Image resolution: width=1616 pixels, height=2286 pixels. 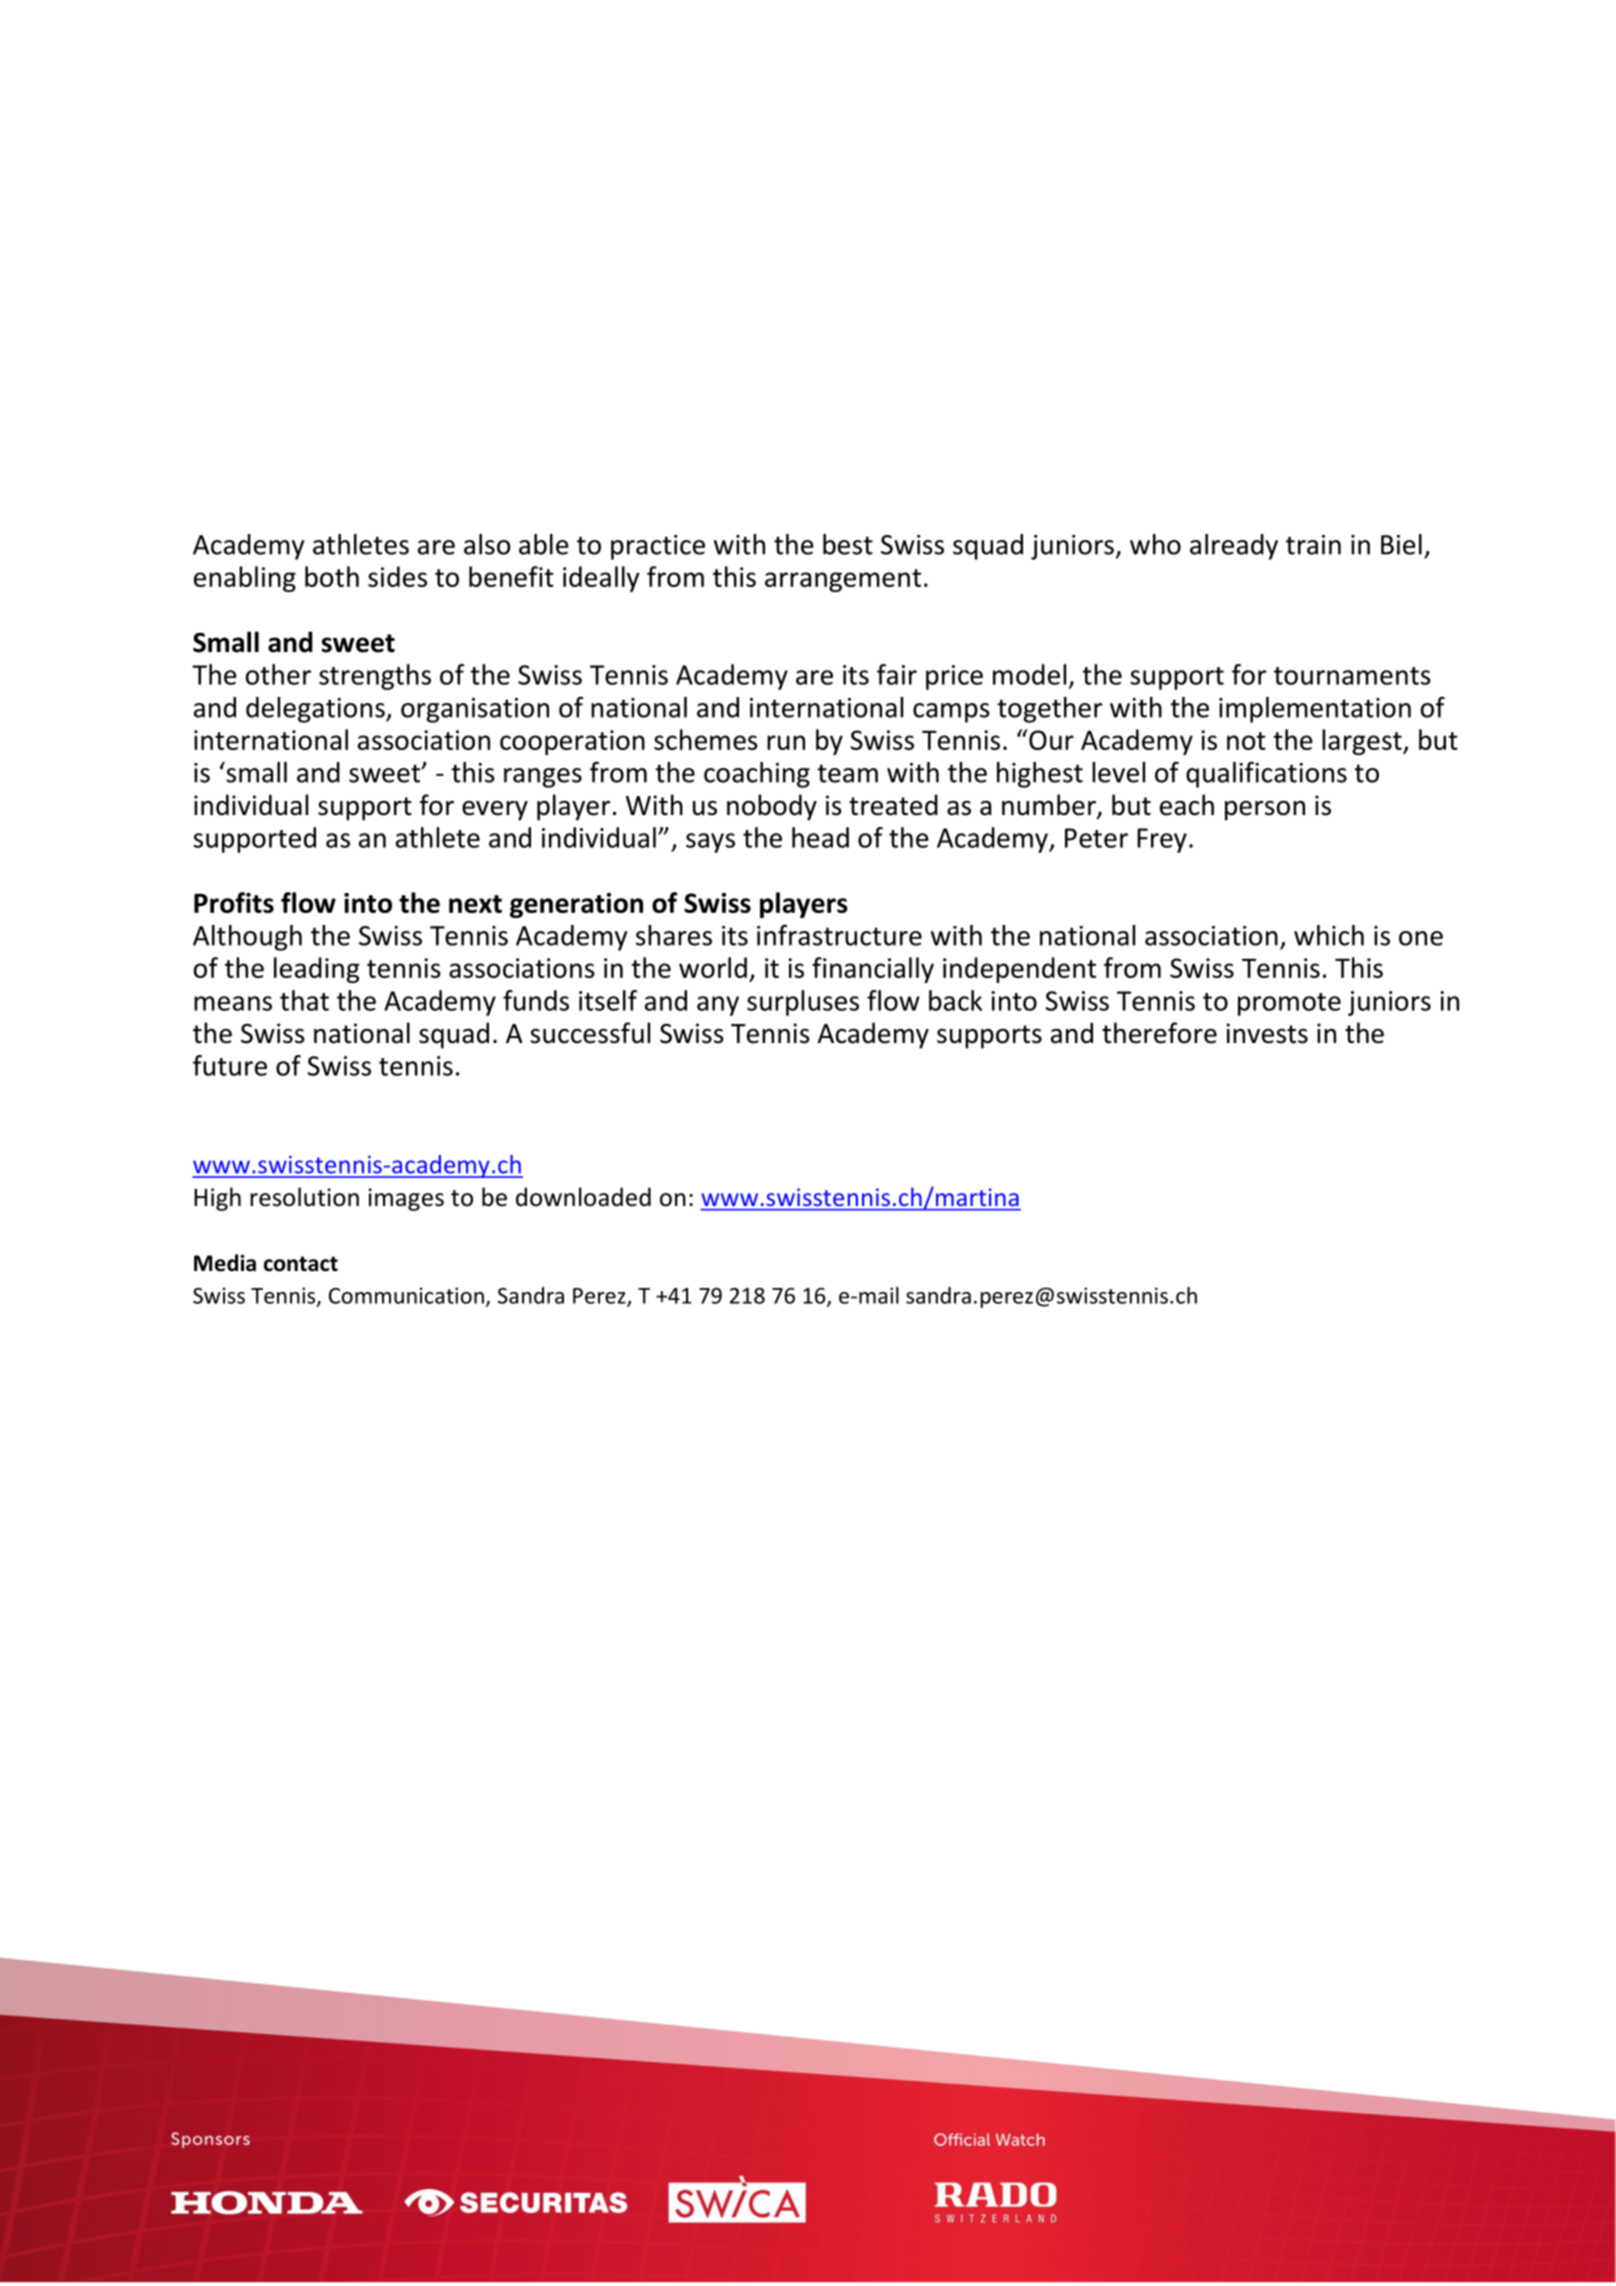 I want to click on future, so click(x=230, y=1065).
